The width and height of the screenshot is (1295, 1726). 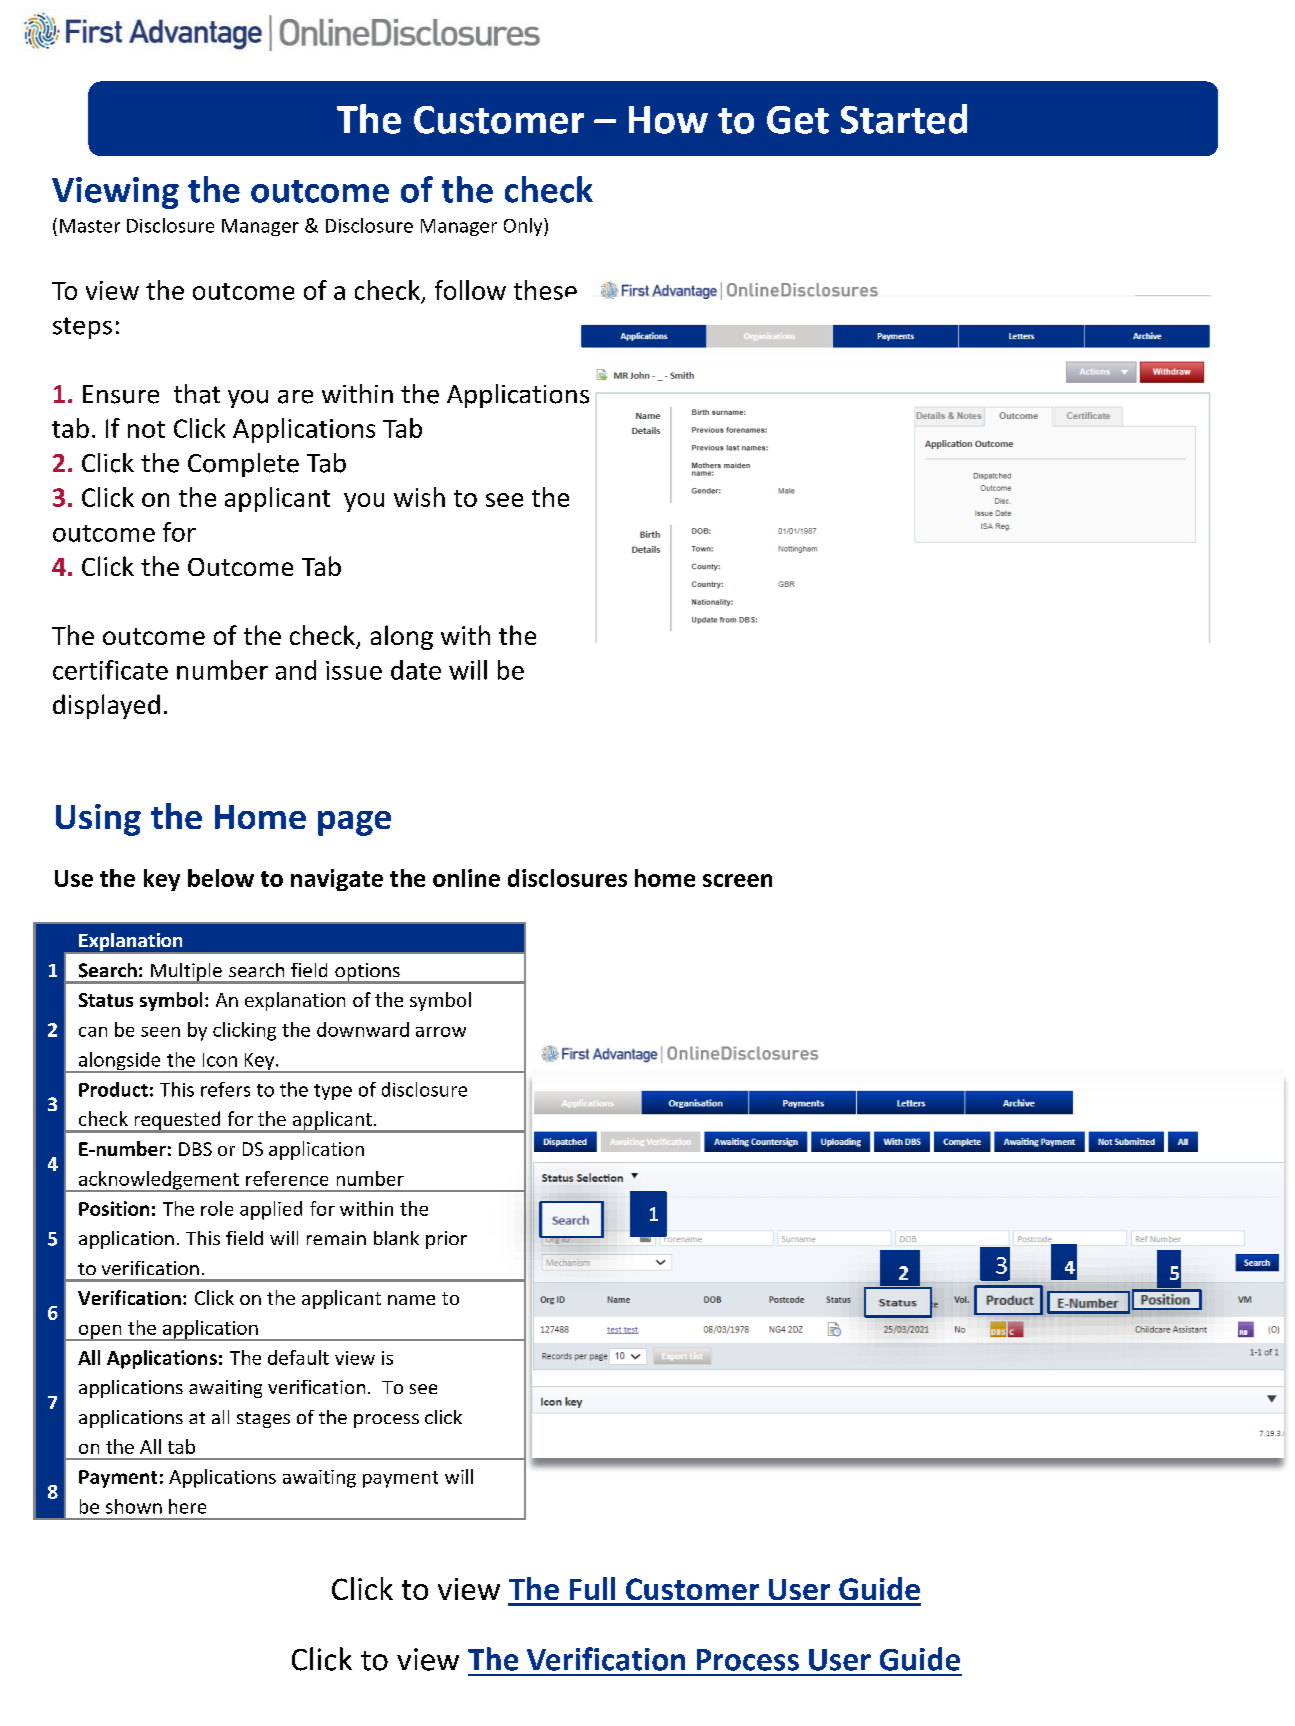 What do you see at coordinates (545, 290) in the screenshot?
I see `these` at bounding box center [545, 290].
